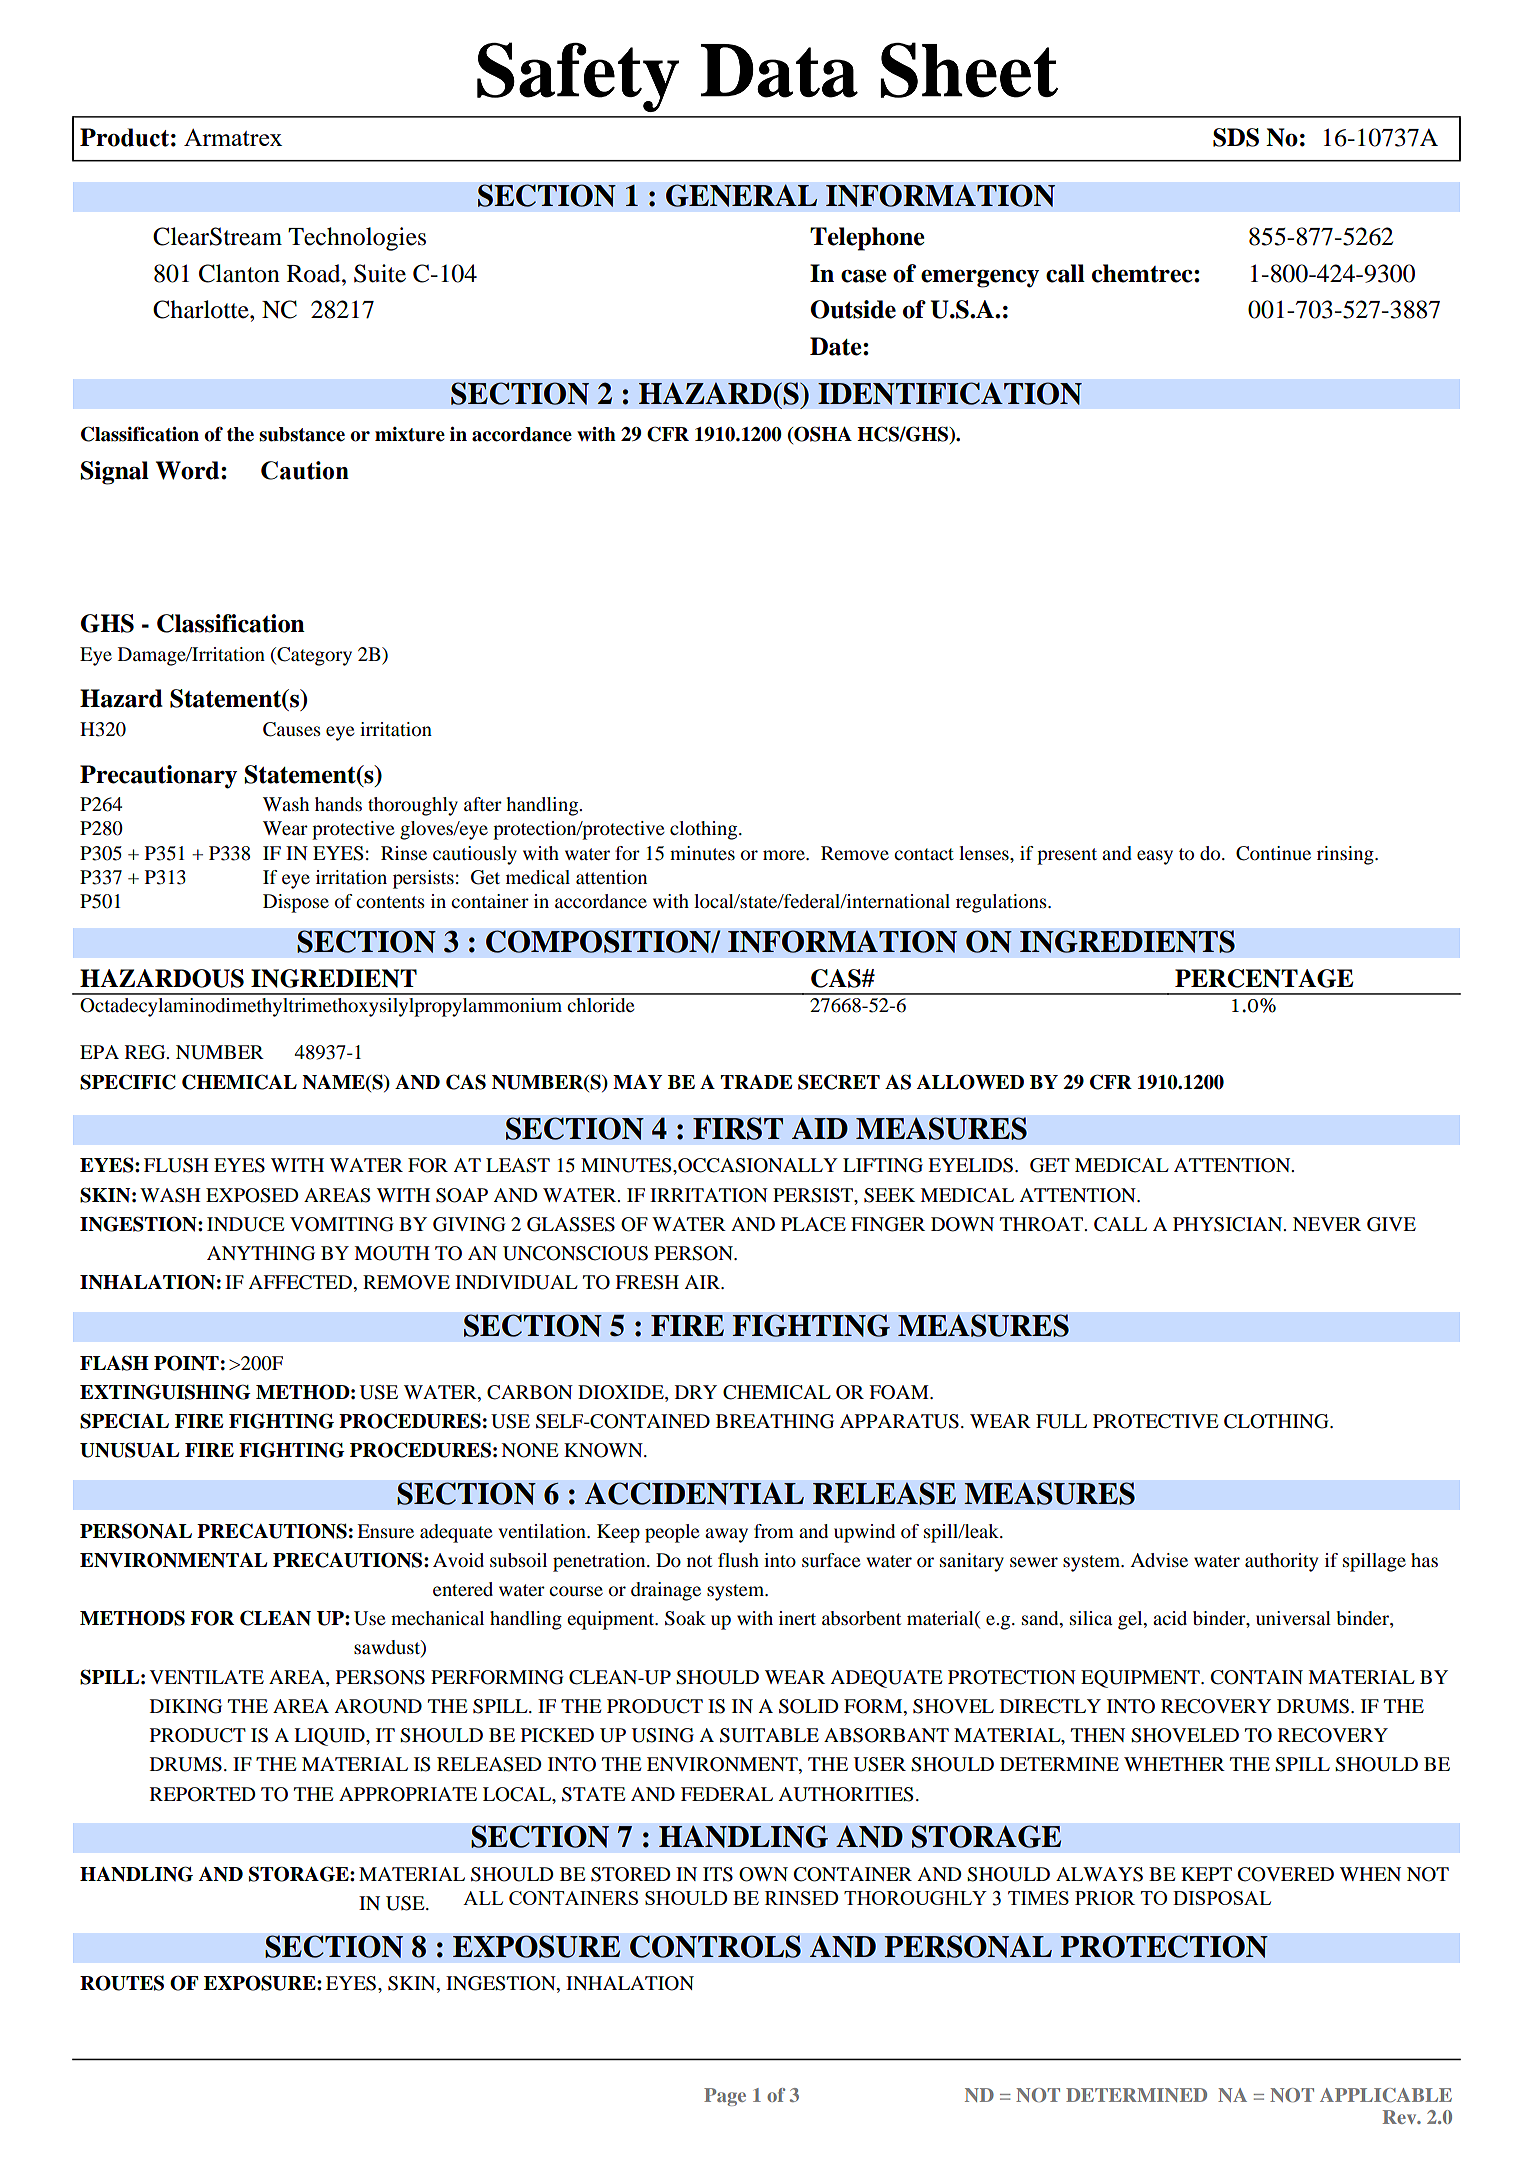  What do you see at coordinates (779, 71) in the screenshot?
I see `Data` at bounding box center [779, 71].
